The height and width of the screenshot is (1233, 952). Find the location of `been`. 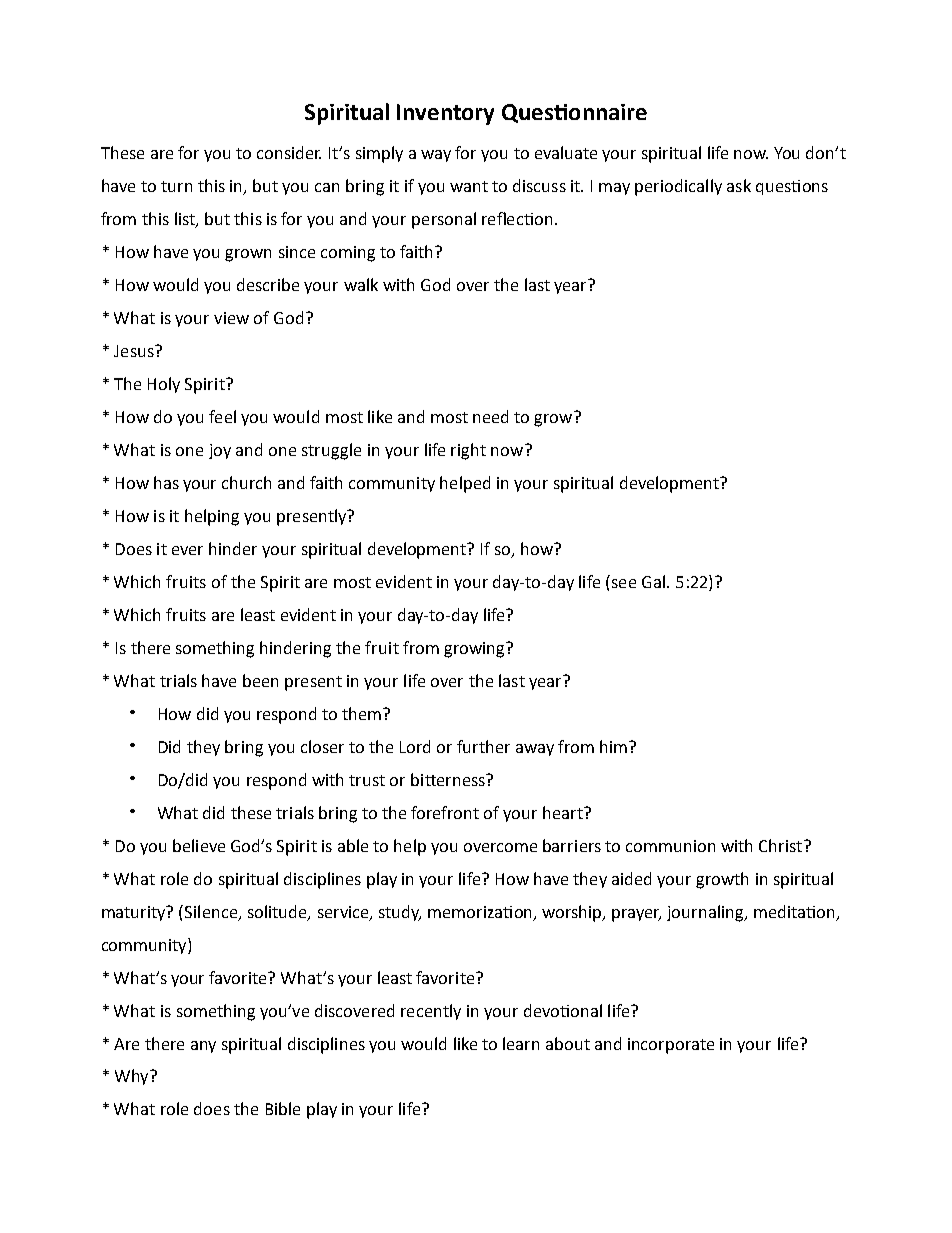

been is located at coordinates (260, 680).
